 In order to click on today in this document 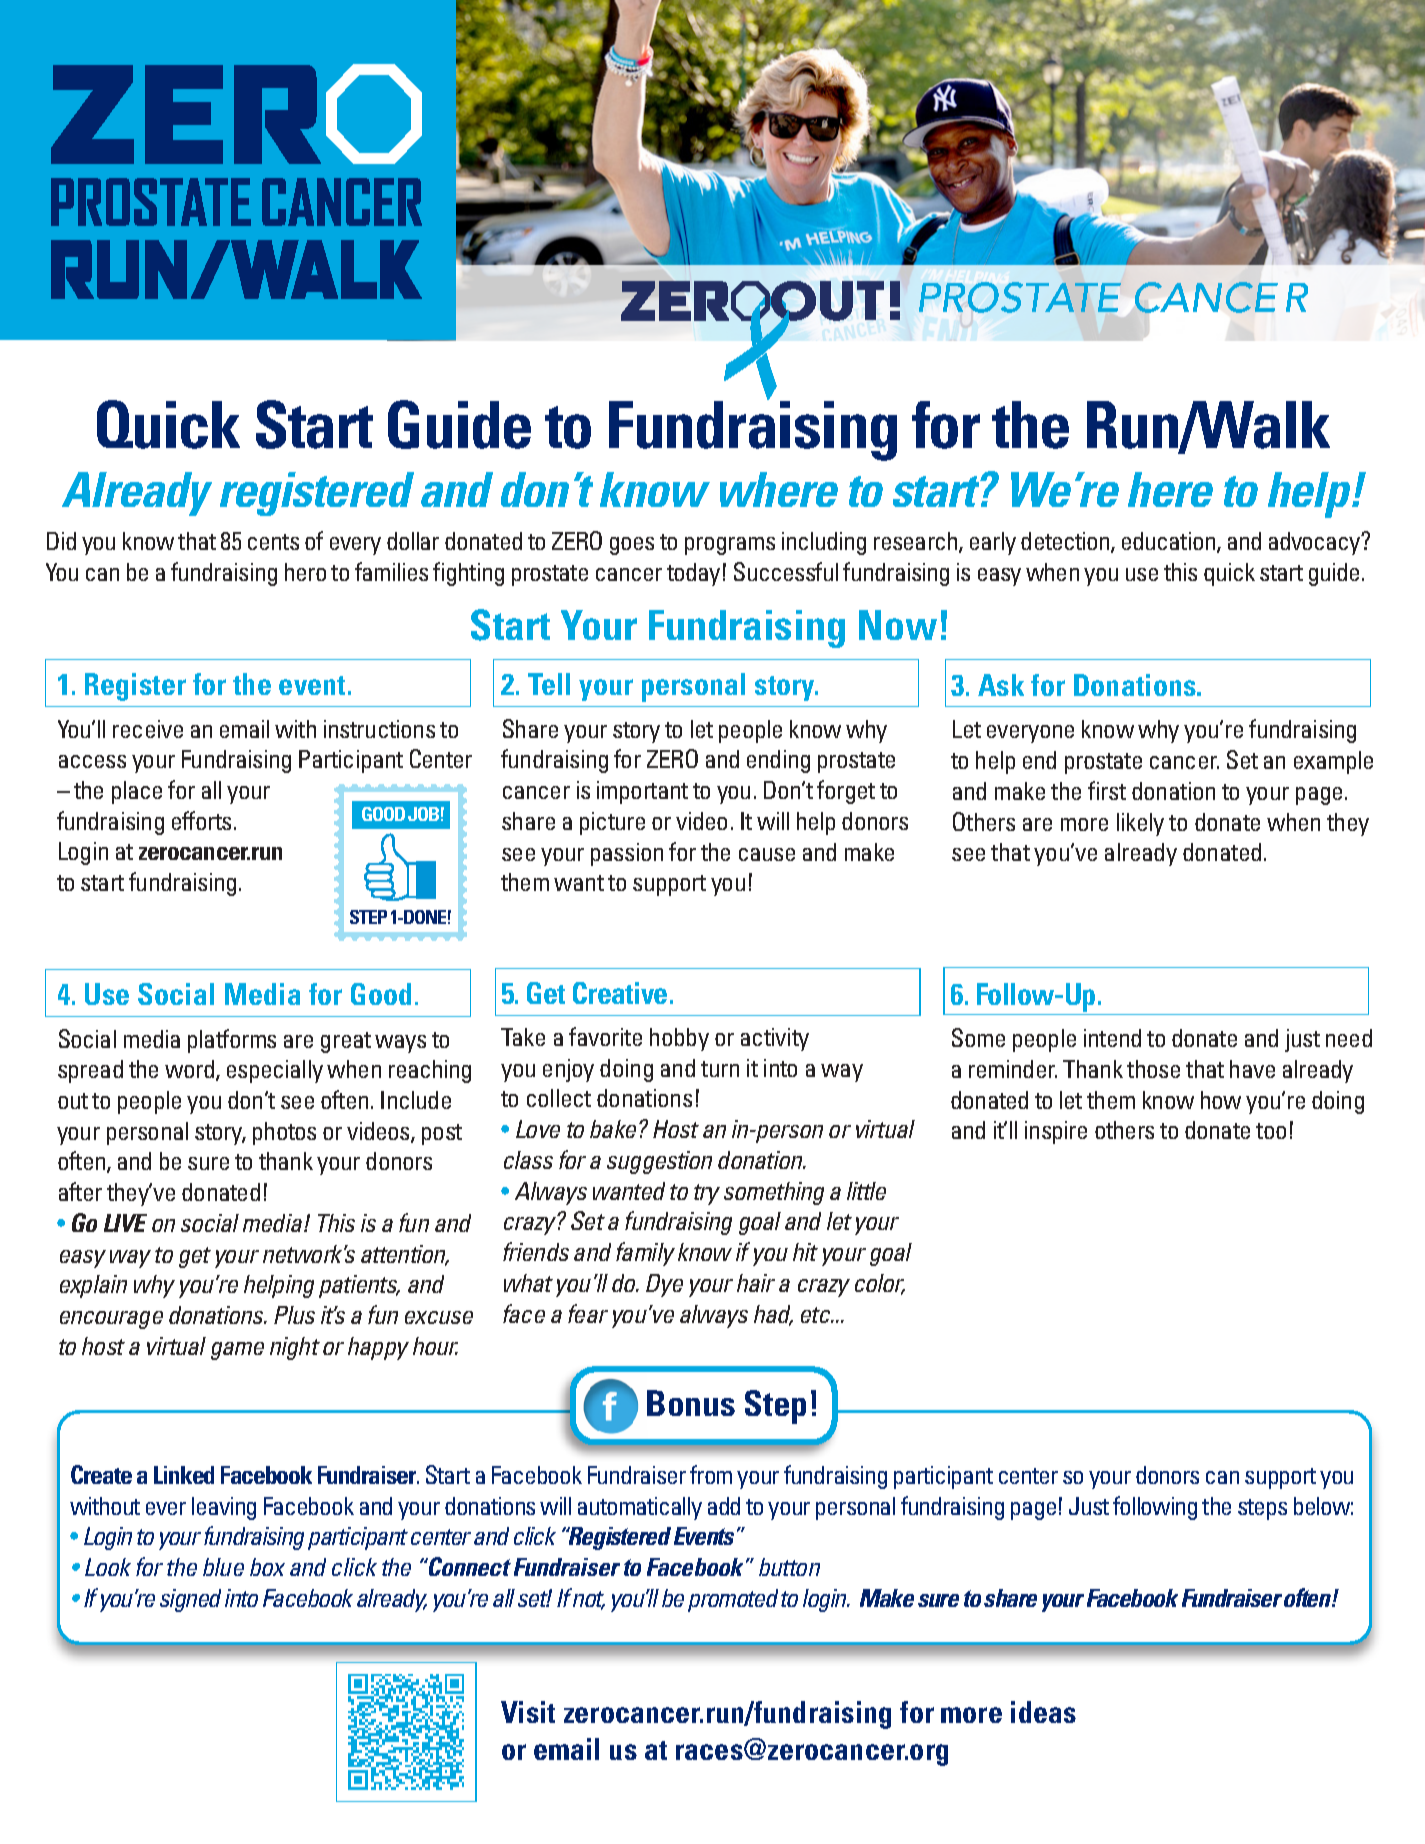, I will do `click(693, 574)`.
